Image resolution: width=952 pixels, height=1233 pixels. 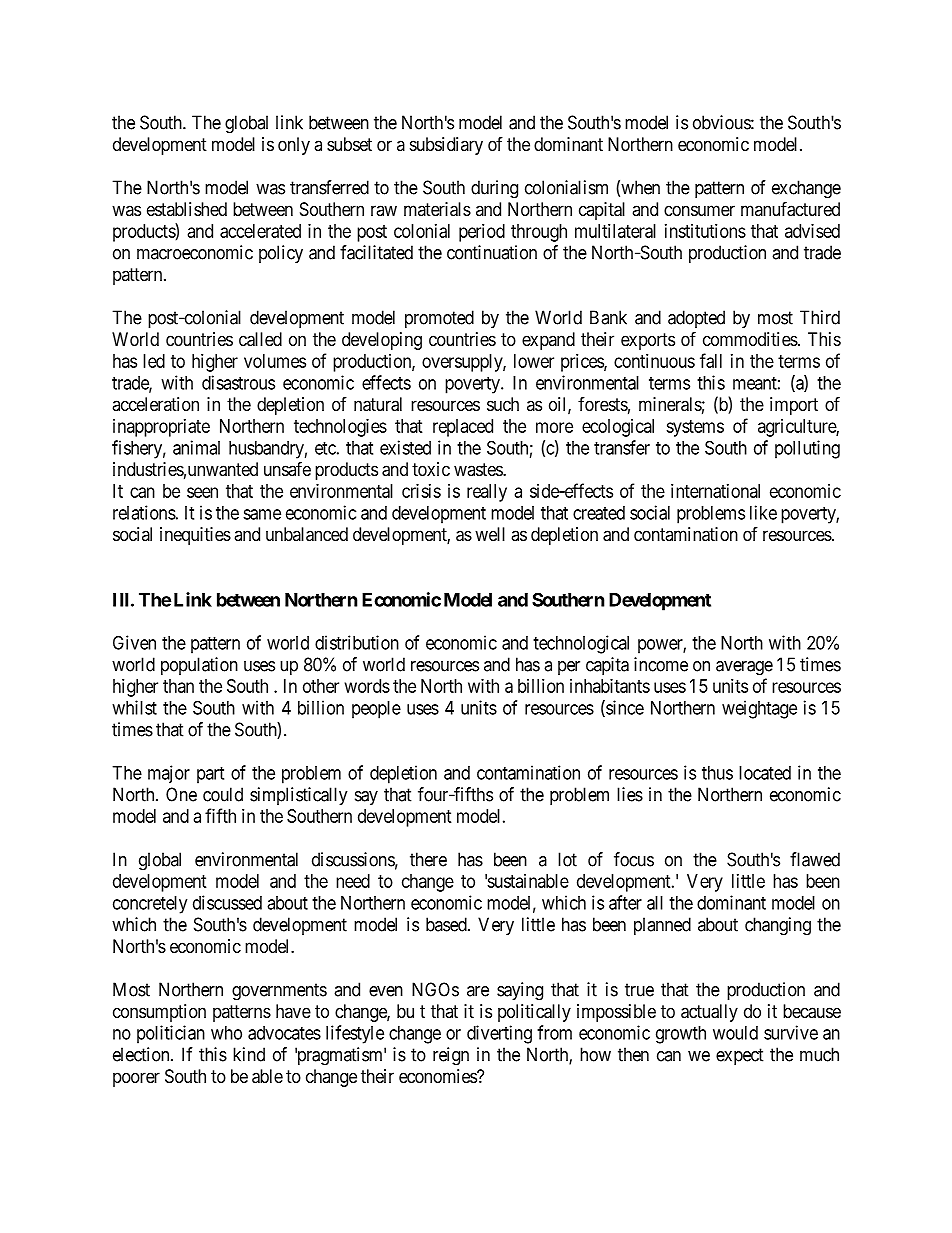 I want to click on technological, so click(x=581, y=644).
